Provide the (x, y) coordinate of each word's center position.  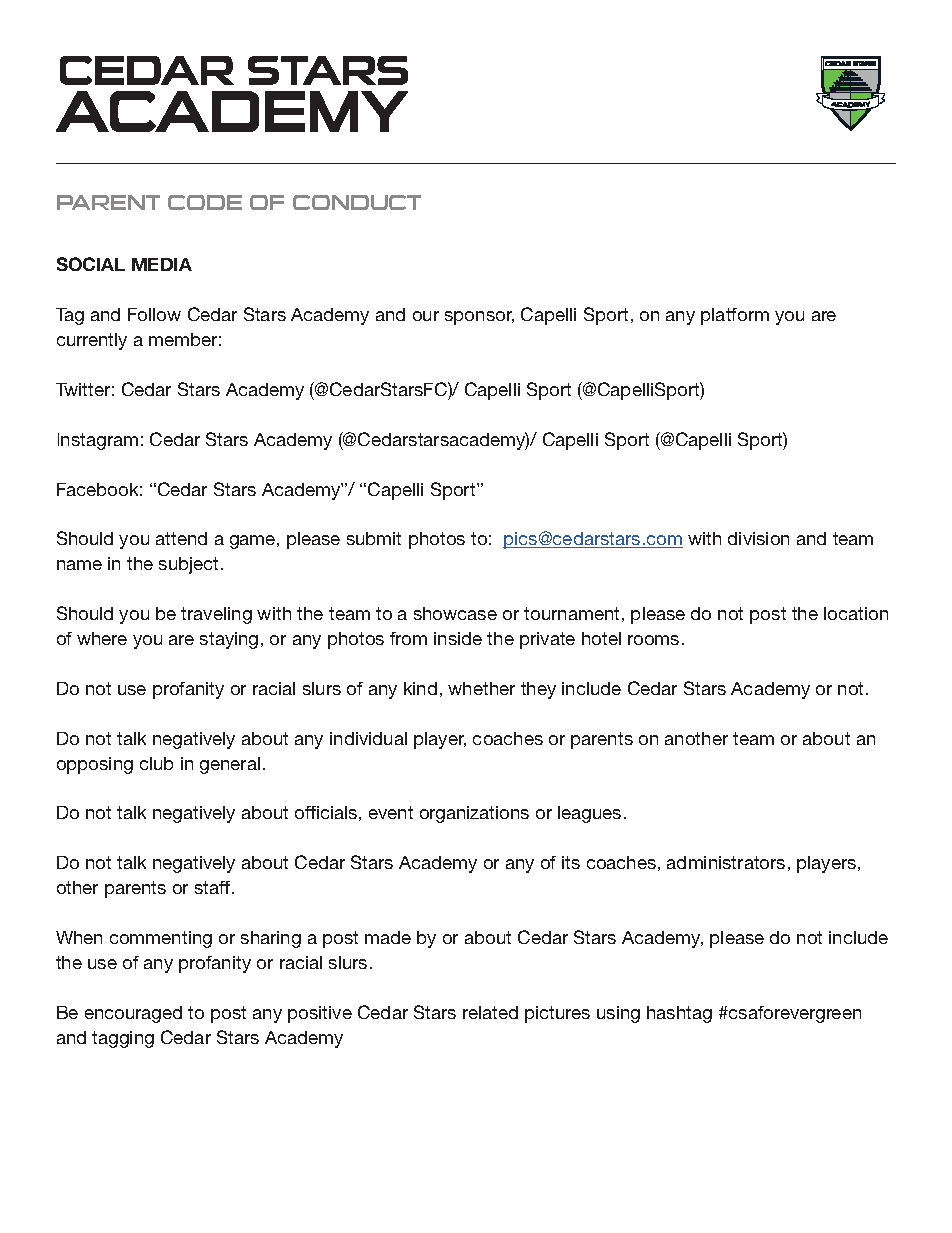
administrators (726, 862)
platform (735, 316)
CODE (205, 202)
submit (374, 538)
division (758, 538)
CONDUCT (357, 202)
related (490, 1012)
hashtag (679, 1014)
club (156, 763)
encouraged (133, 1014)
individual (368, 738)
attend (181, 538)
